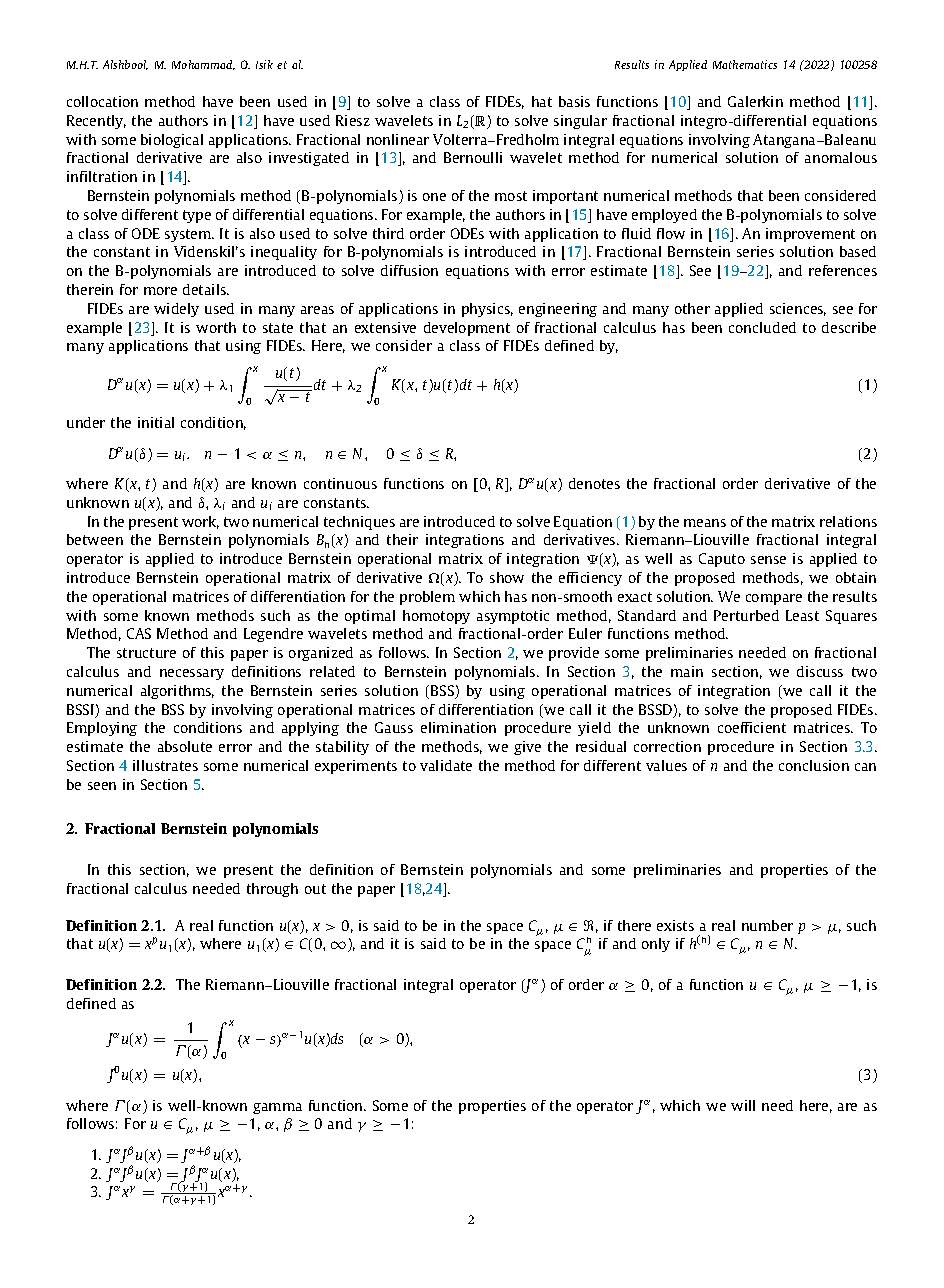 The width and height of the document is (944, 1288). Describe the element at coordinates (203, 65) in the document. I see `Mohammad` at that location.
